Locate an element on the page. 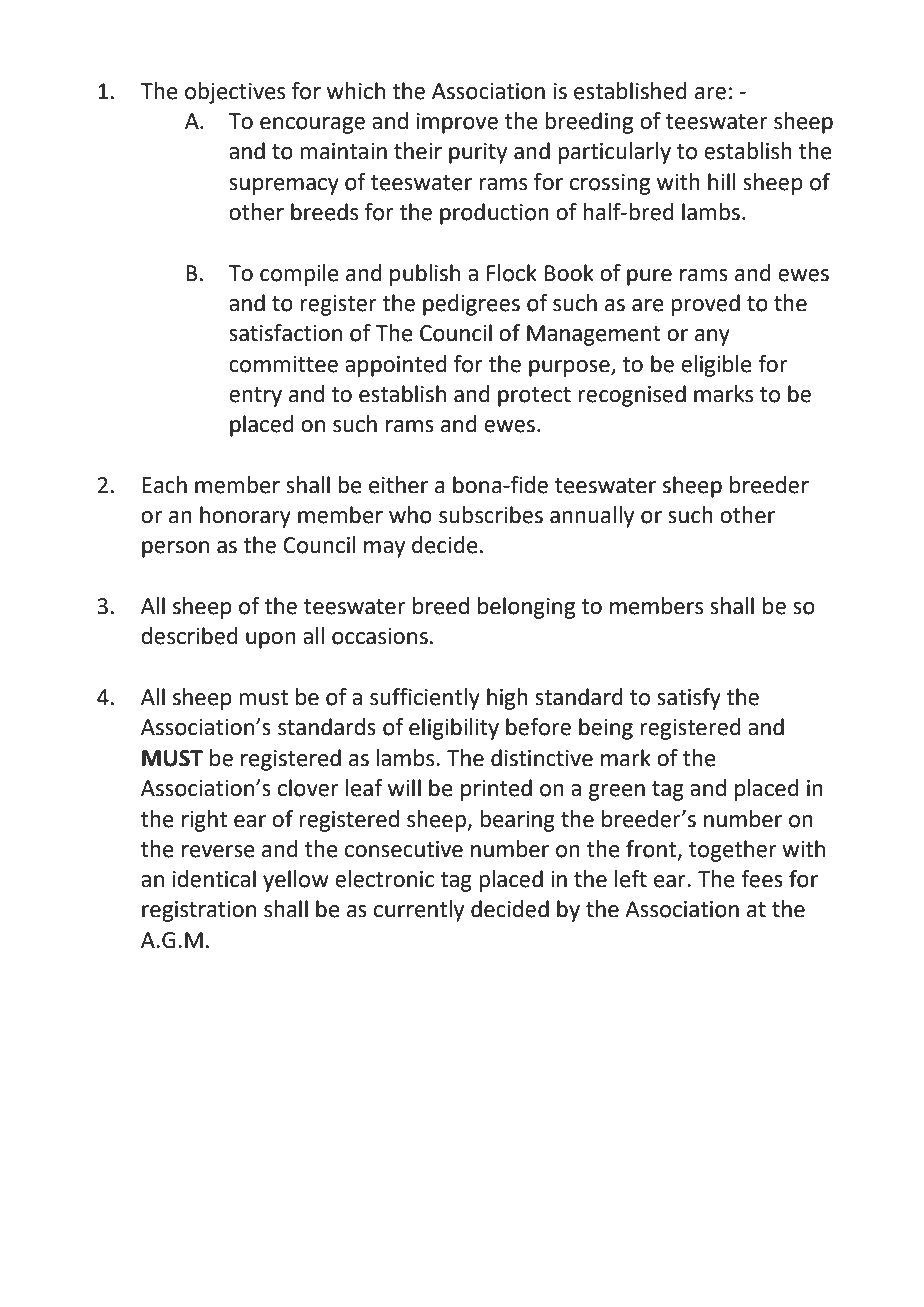 This image has width=924, height=1307. improve is located at coordinates (457, 123).
